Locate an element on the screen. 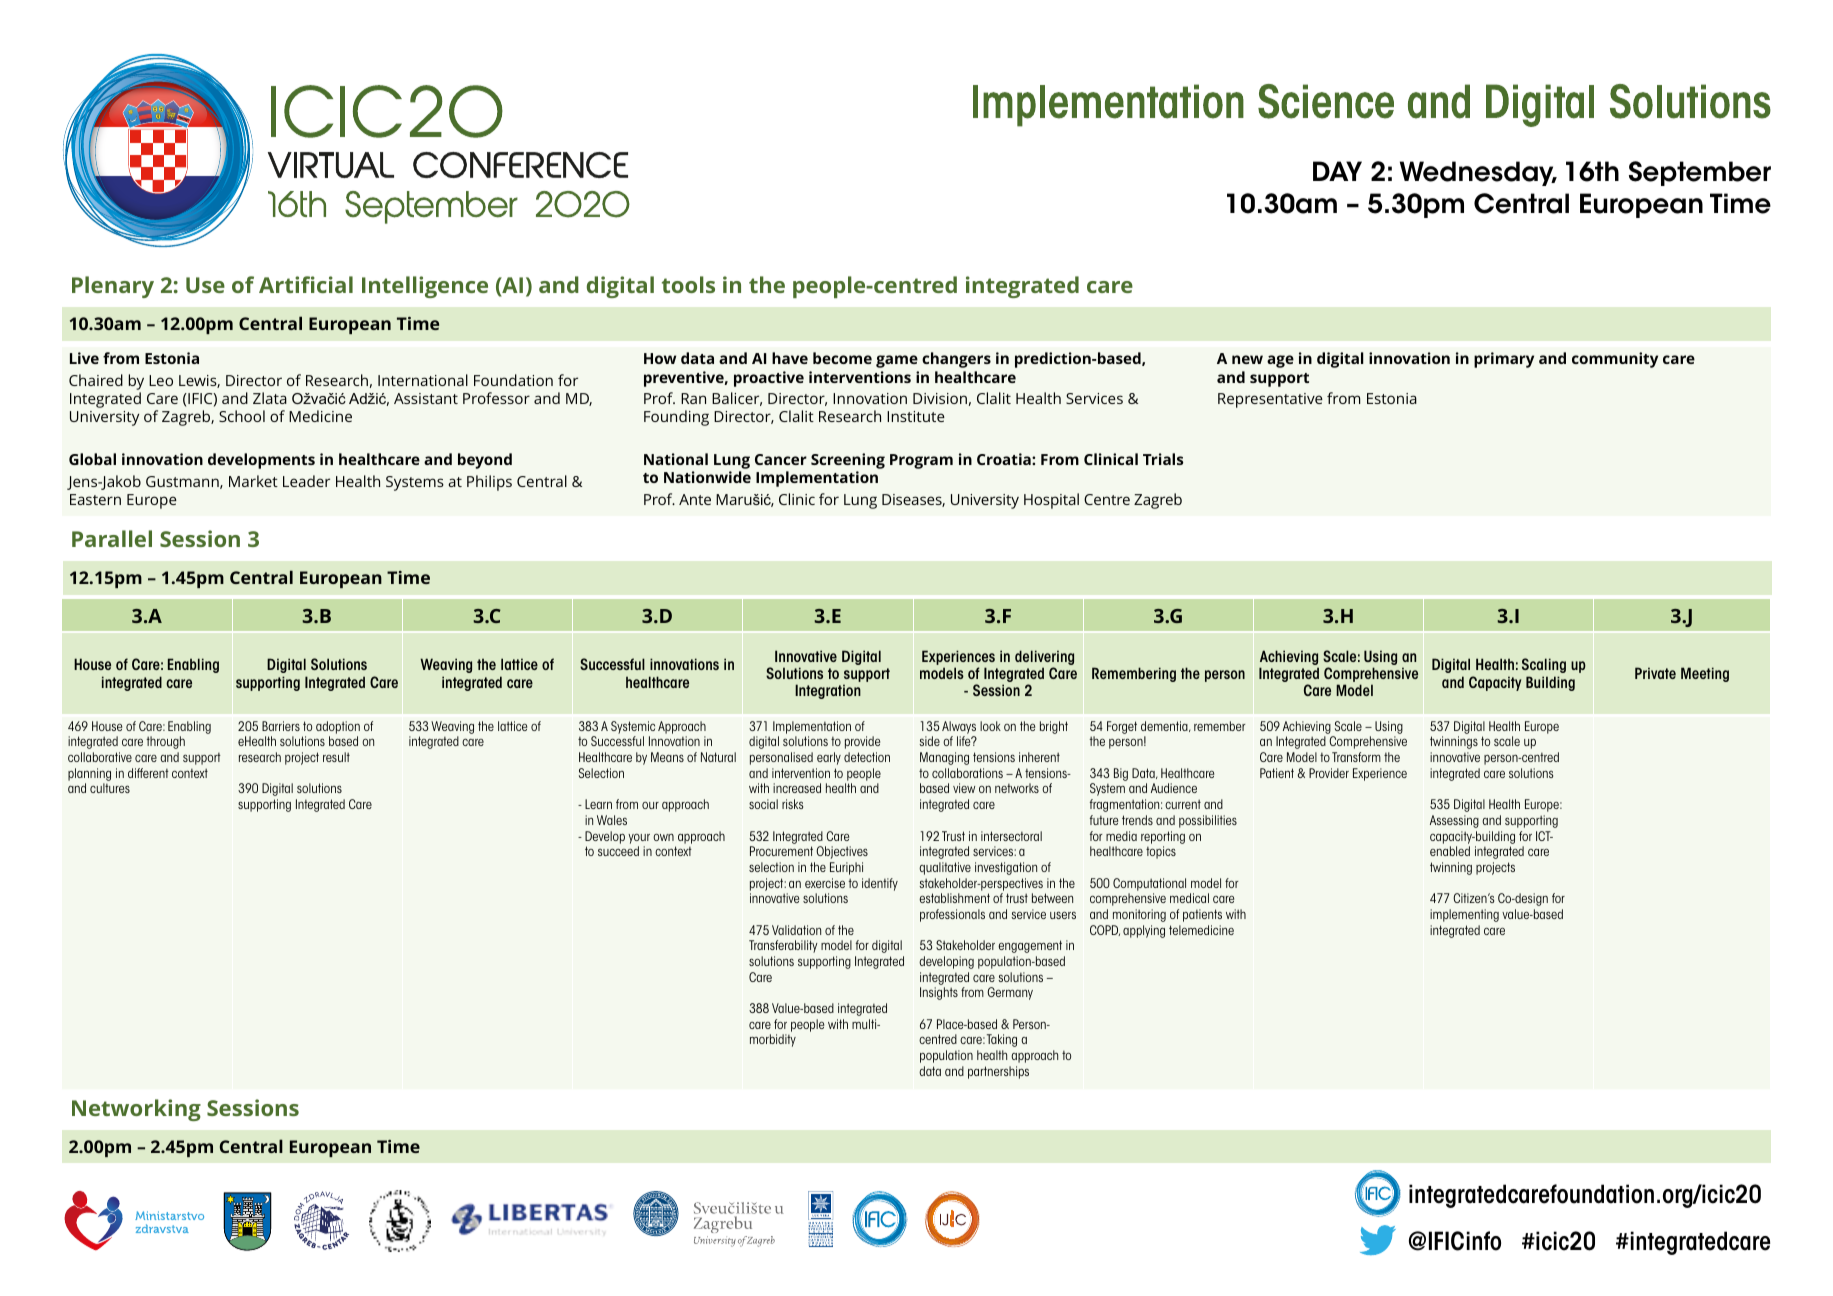 The image size is (1833, 1296). Networking is located at coordinates (136, 1110).
